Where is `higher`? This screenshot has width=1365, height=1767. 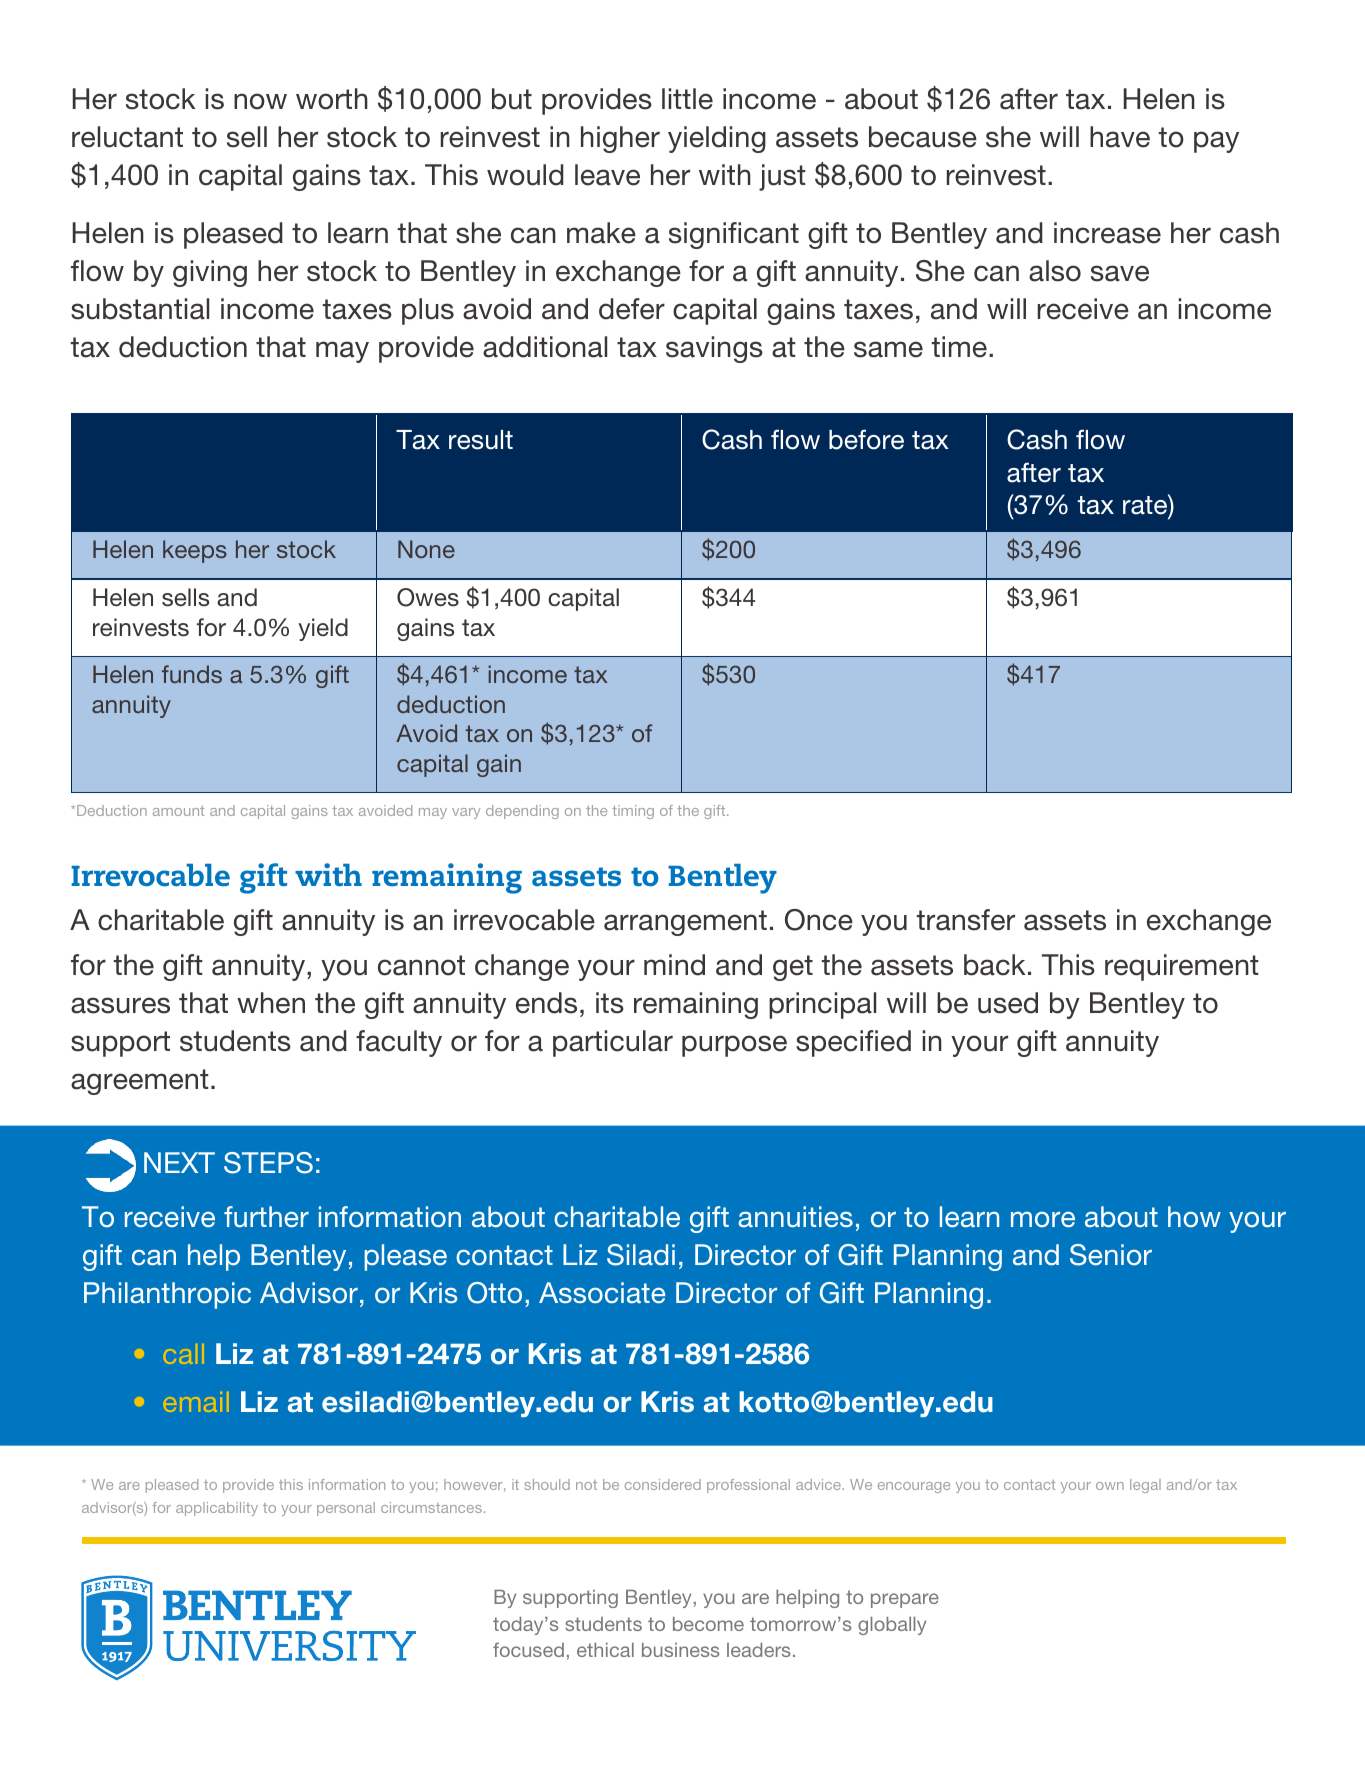 higher is located at coordinates (620, 139).
